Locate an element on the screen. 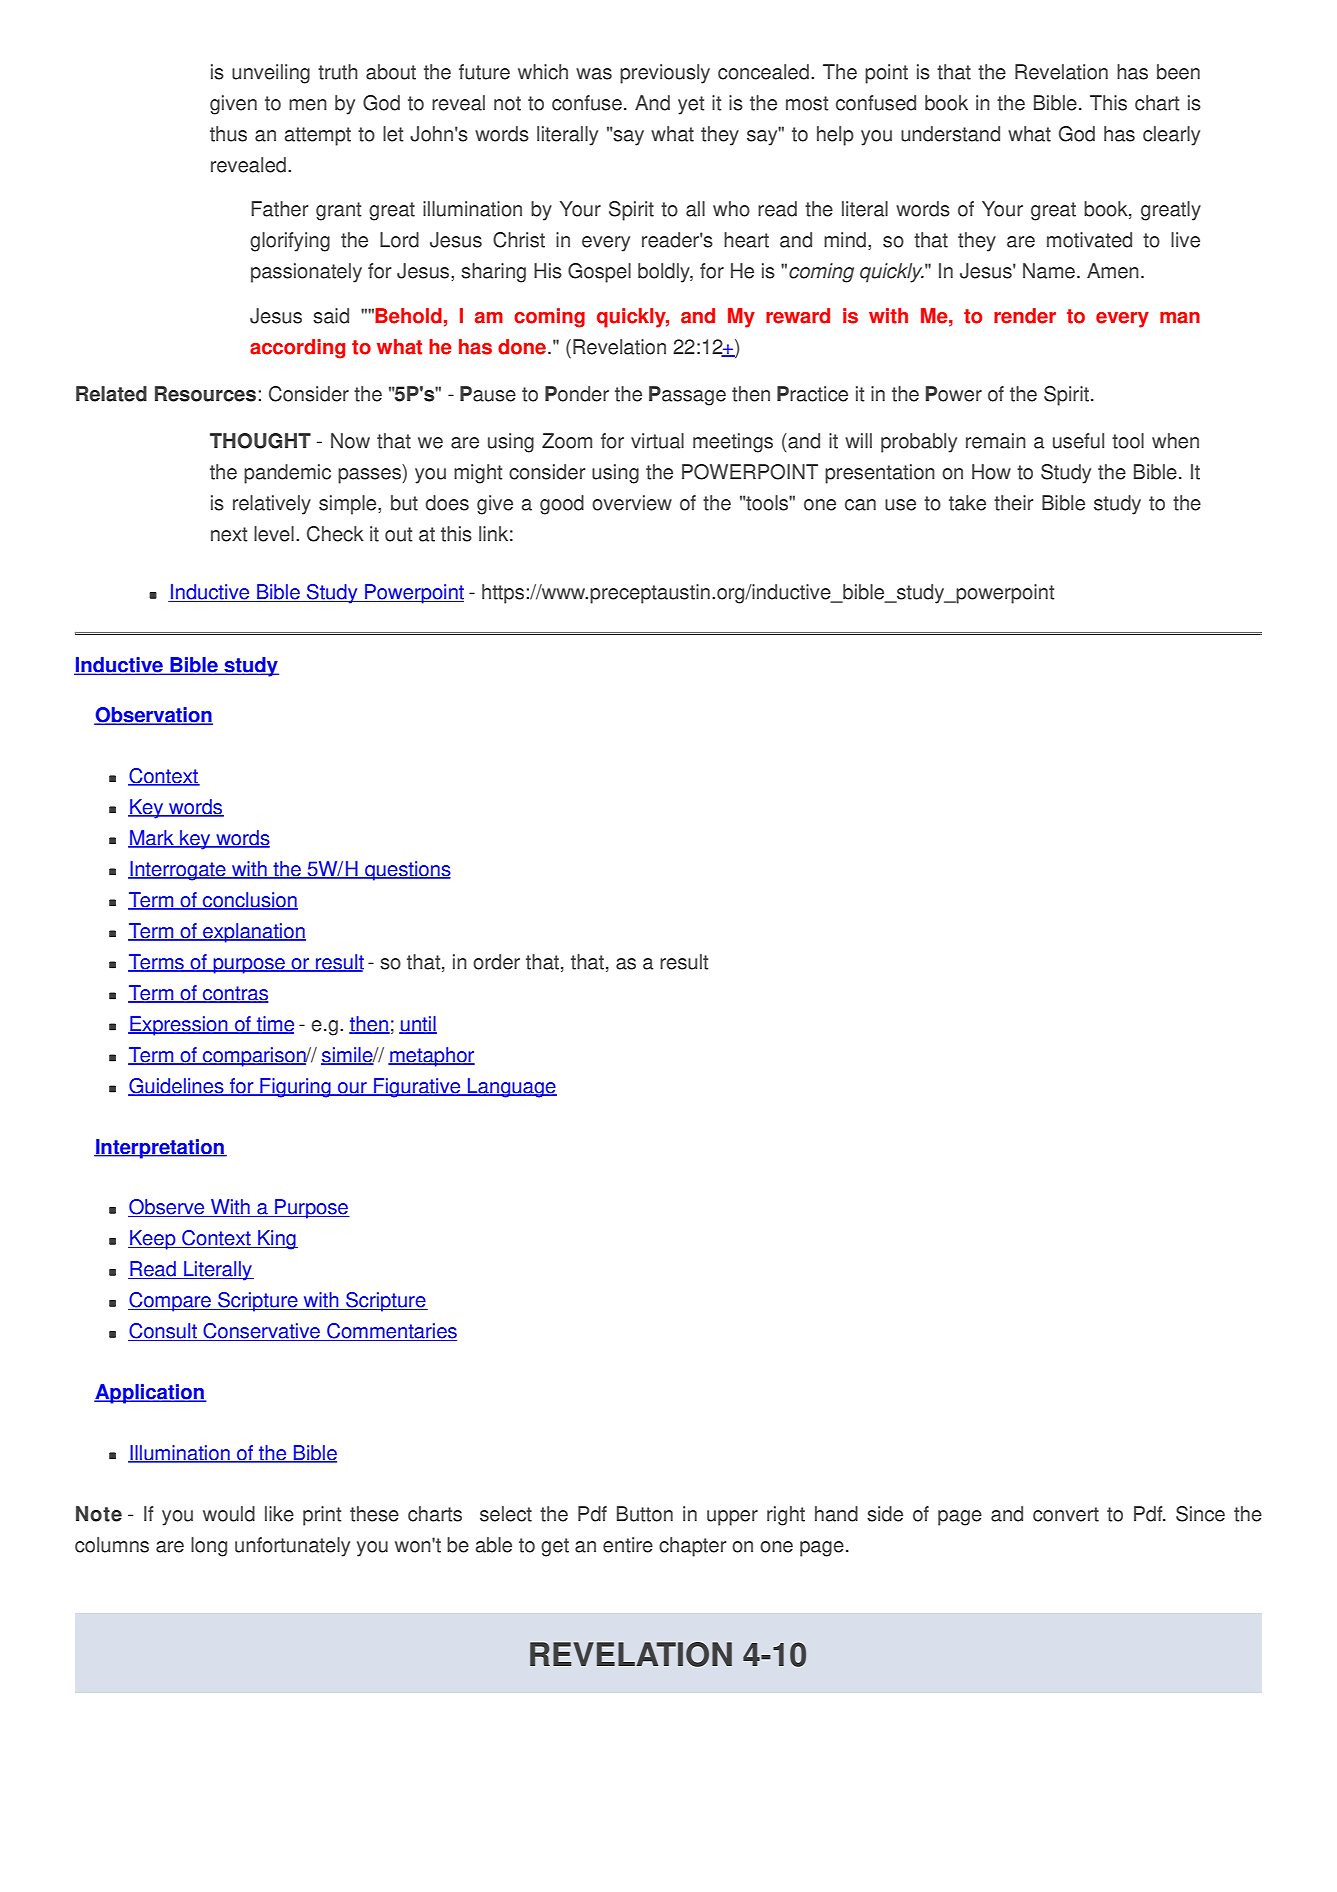 This screenshot has height=1892, width=1337. Language is located at coordinates (511, 1088).
